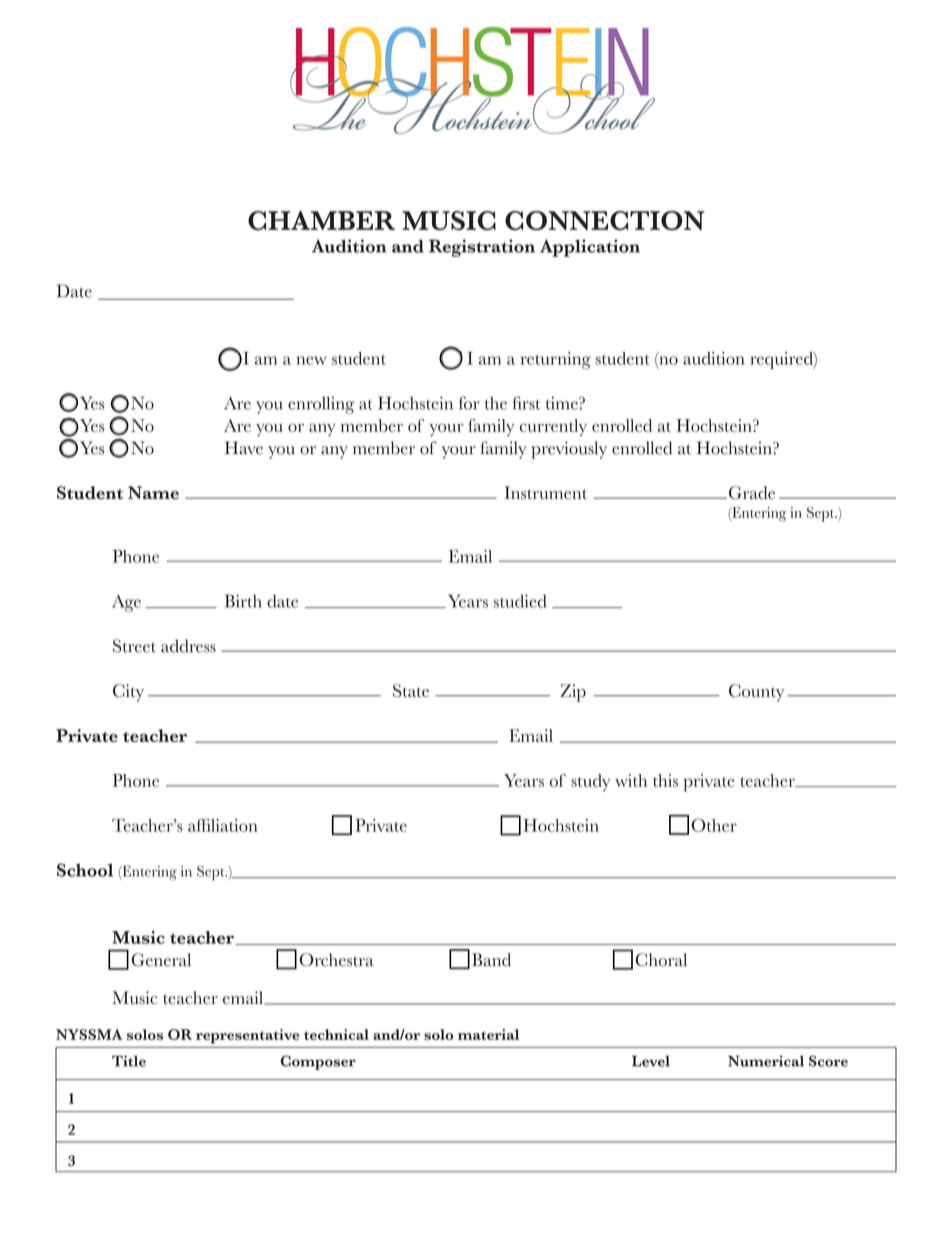 The image size is (952, 1233). I want to click on CONNECTION, so click(605, 220).
